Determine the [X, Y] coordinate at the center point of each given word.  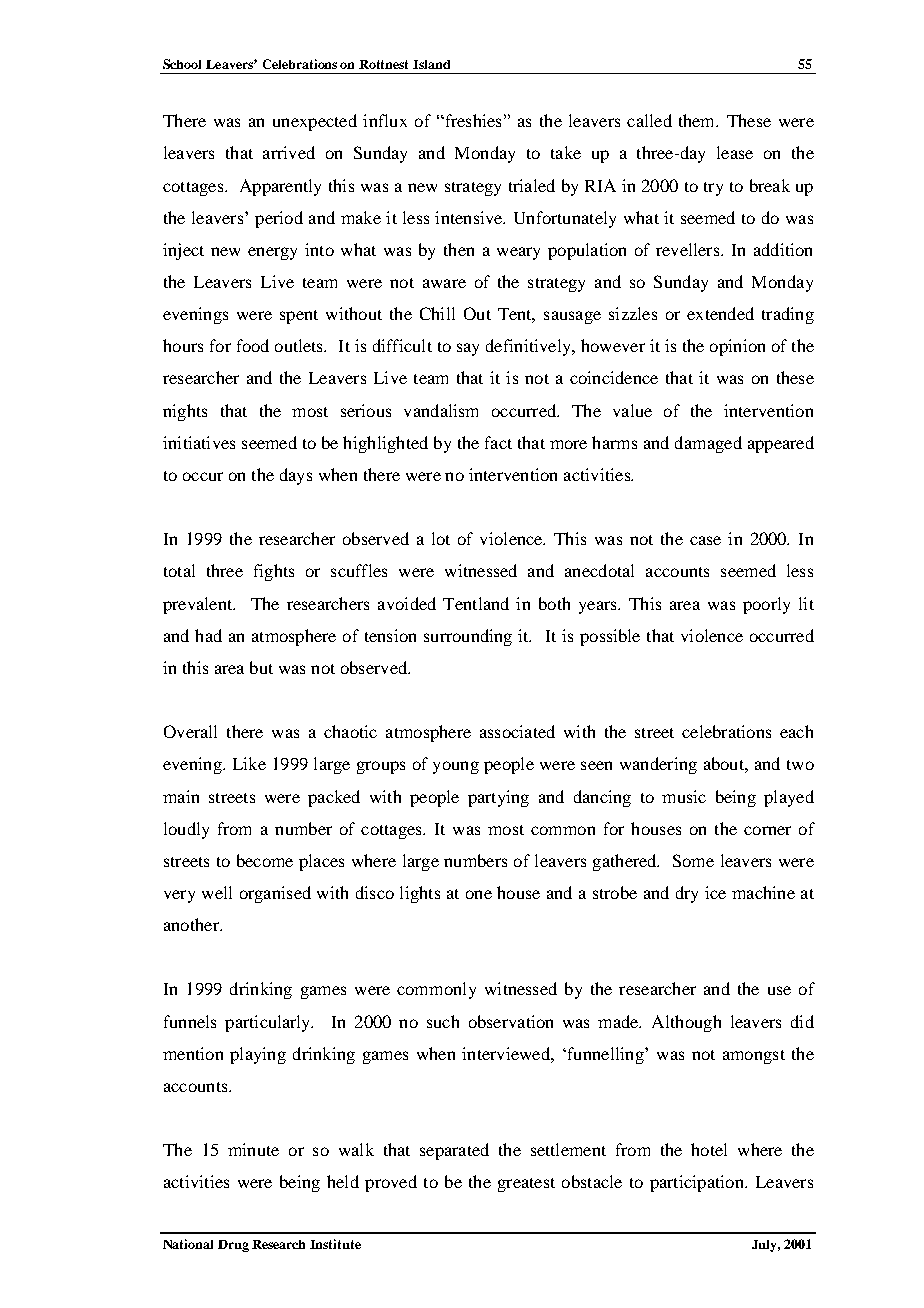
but [261, 667]
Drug [233, 1246]
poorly [766, 605]
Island [431, 64]
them [698, 120]
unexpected [315, 122]
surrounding [468, 637]
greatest [526, 1185]
